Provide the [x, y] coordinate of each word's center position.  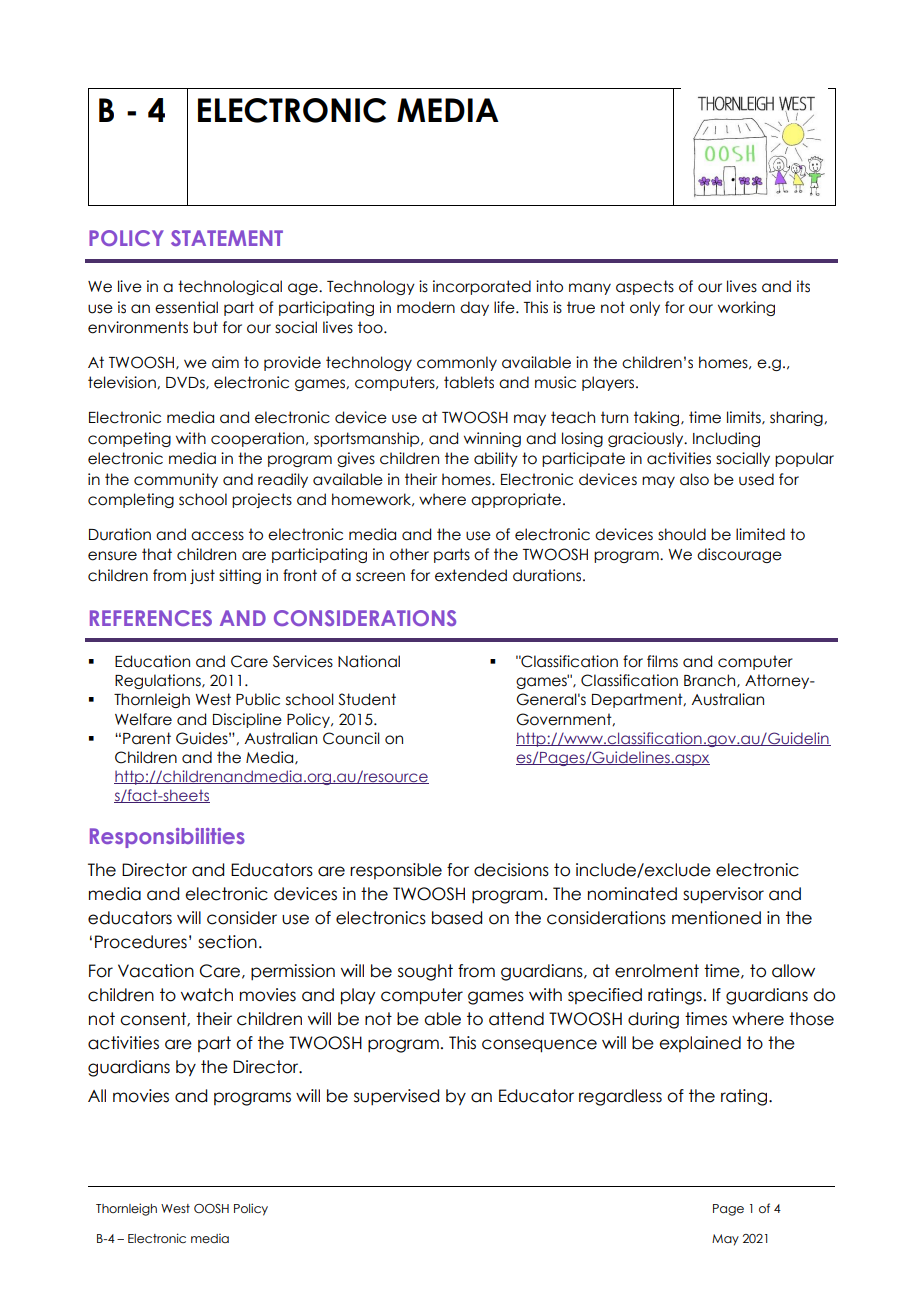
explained [700, 1044]
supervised [396, 1097]
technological [230, 287]
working [746, 308]
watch [207, 995]
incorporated [482, 287]
